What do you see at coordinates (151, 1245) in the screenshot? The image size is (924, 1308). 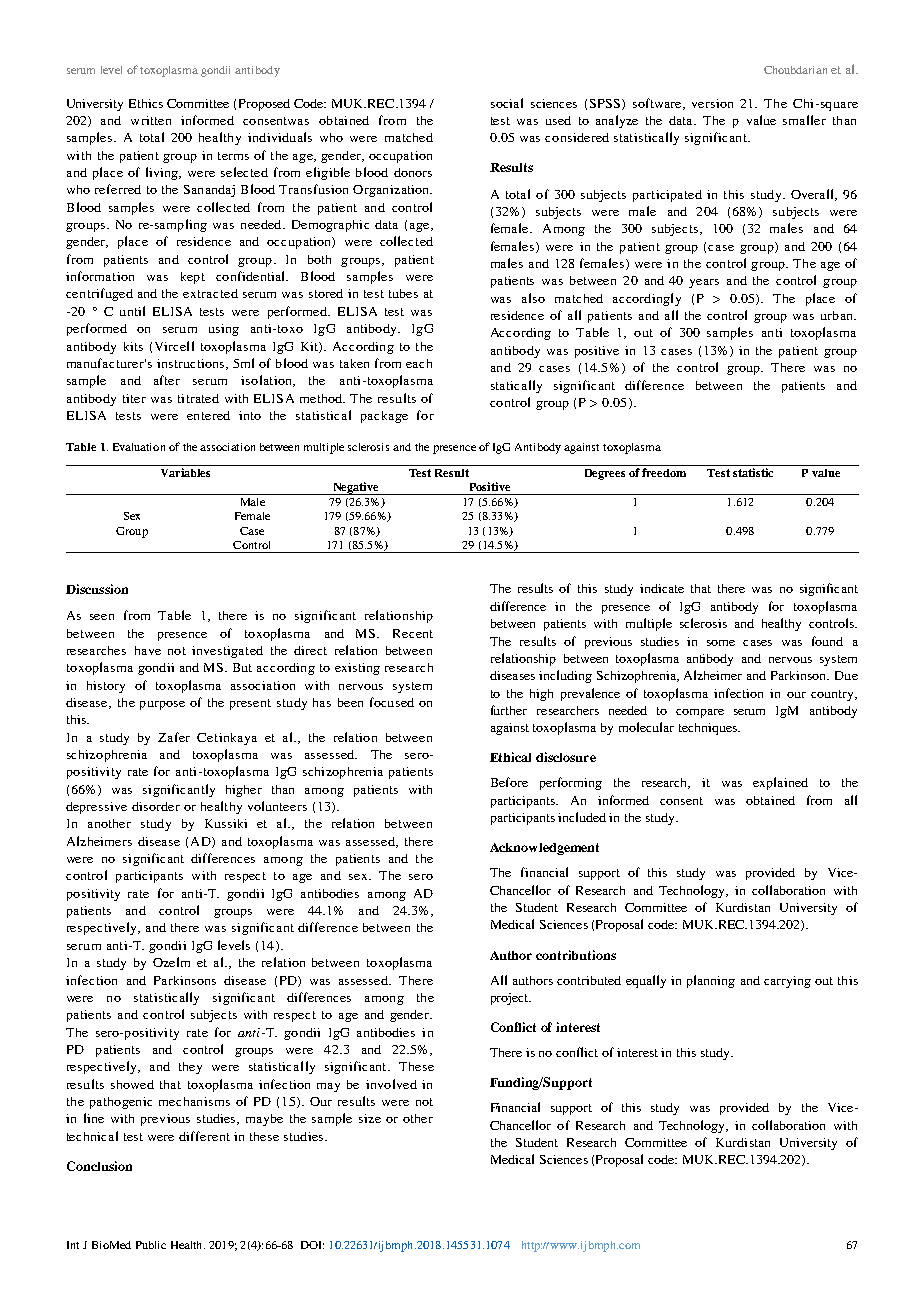 I see `Public` at bounding box center [151, 1245].
